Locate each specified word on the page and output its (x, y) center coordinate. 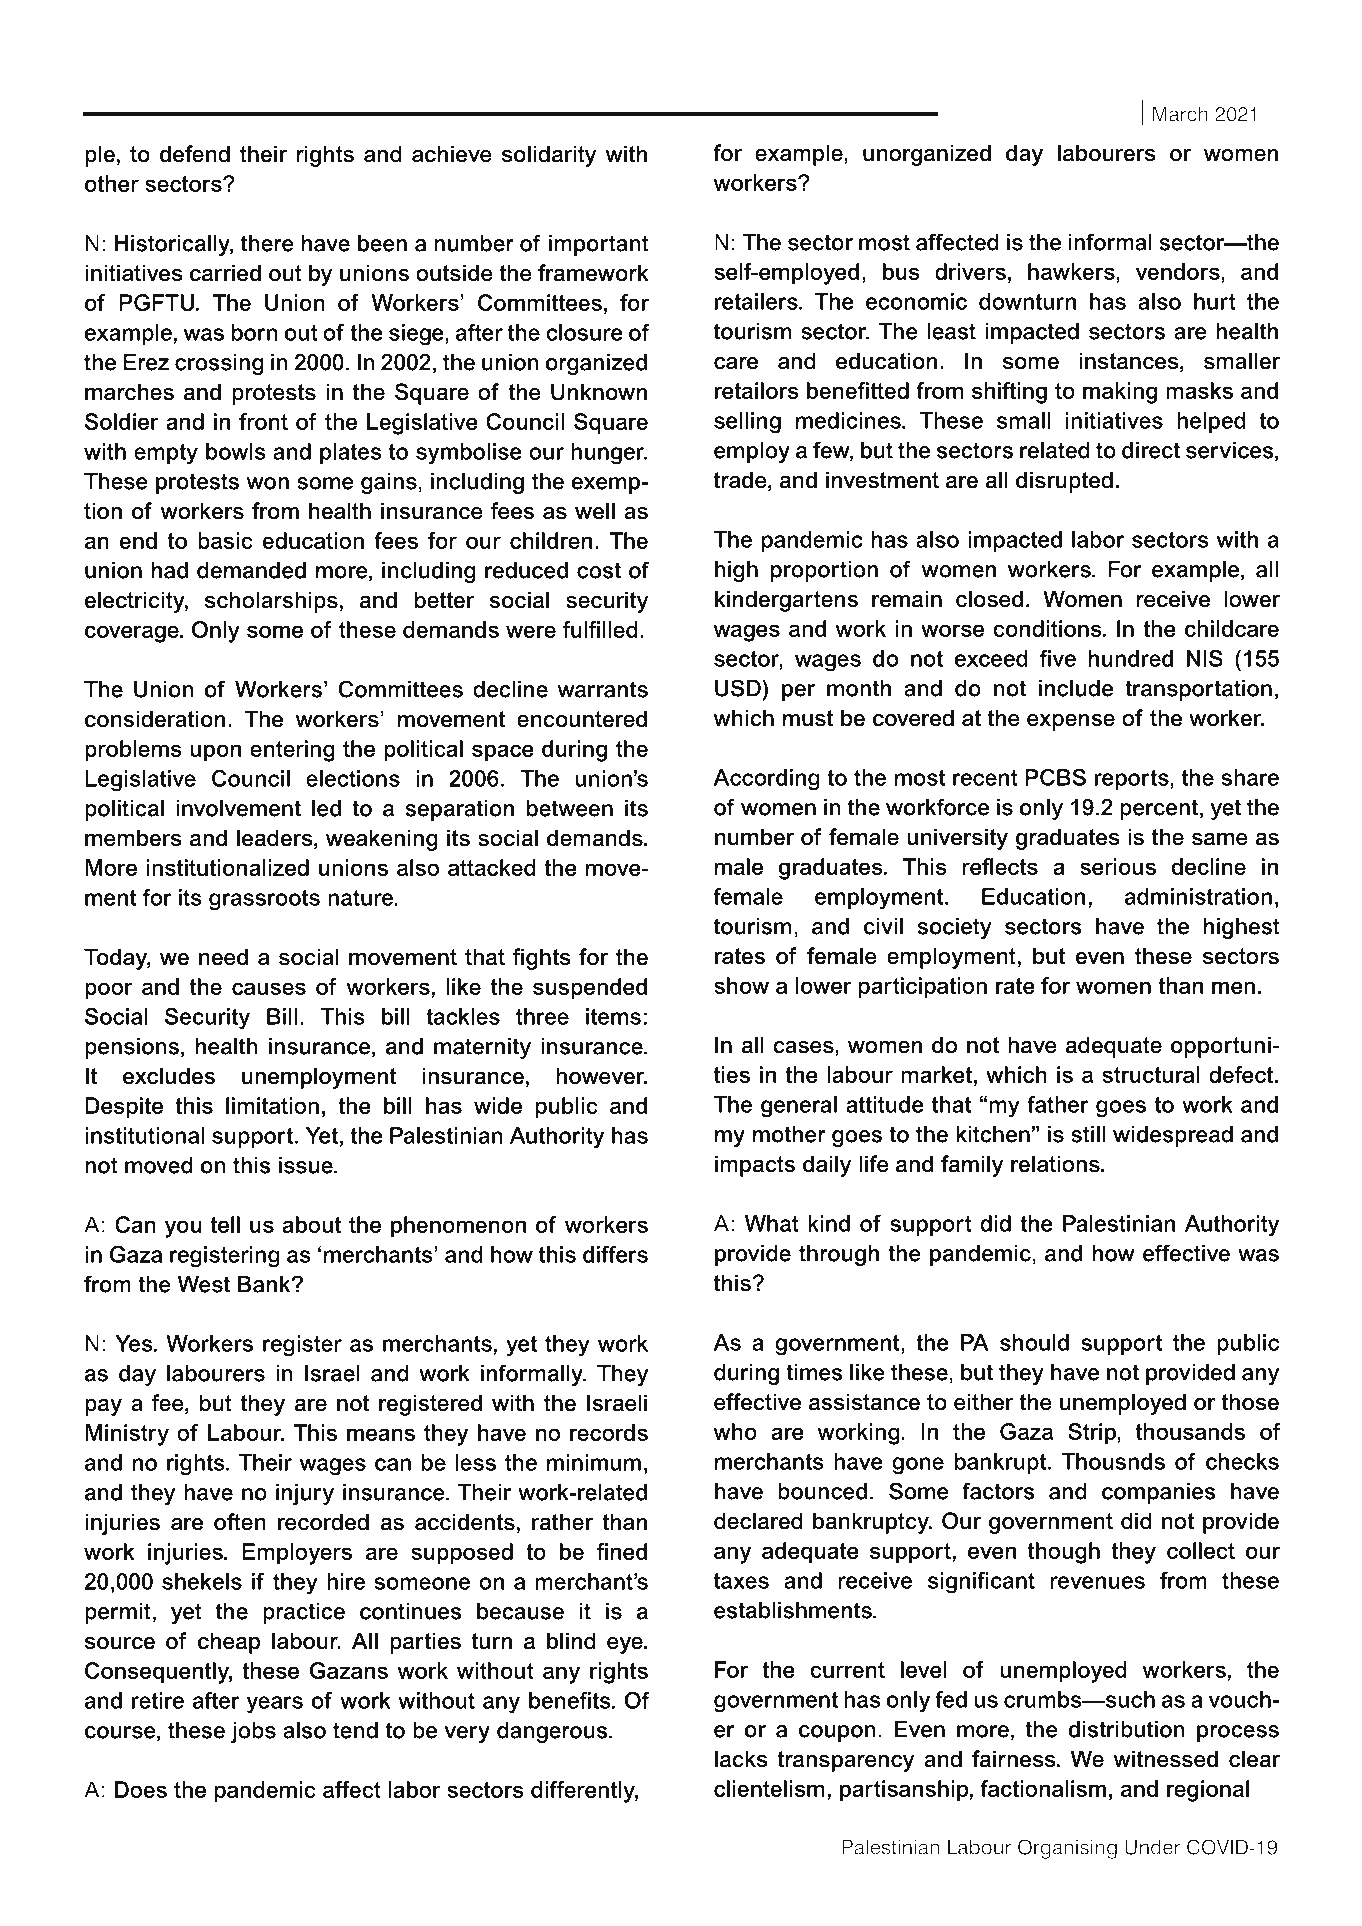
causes (269, 988)
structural (1151, 1074)
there (267, 243)
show (741, 985)
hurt (1215, 301)
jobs (253, 1732)
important (599, 245)
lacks (741, 1759)
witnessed (1165, 1759)
